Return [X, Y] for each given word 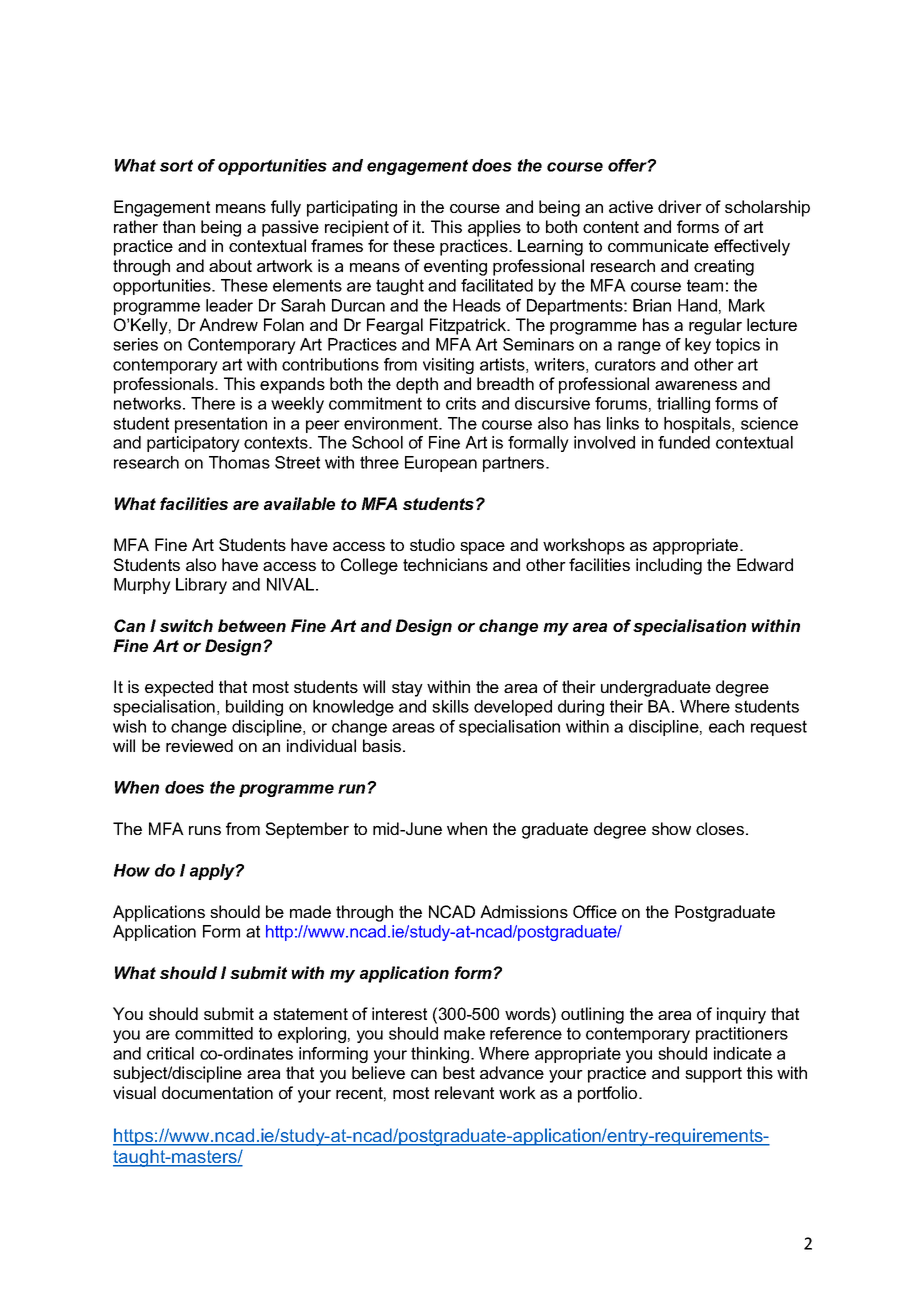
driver [680, 206]
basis [383, 745]
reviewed [199, 745]
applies [494, 228]
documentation [217, 1092]
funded [684, 442]
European [441, 464]
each [726, 726]
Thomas [239, 462]
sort [176, 165]
